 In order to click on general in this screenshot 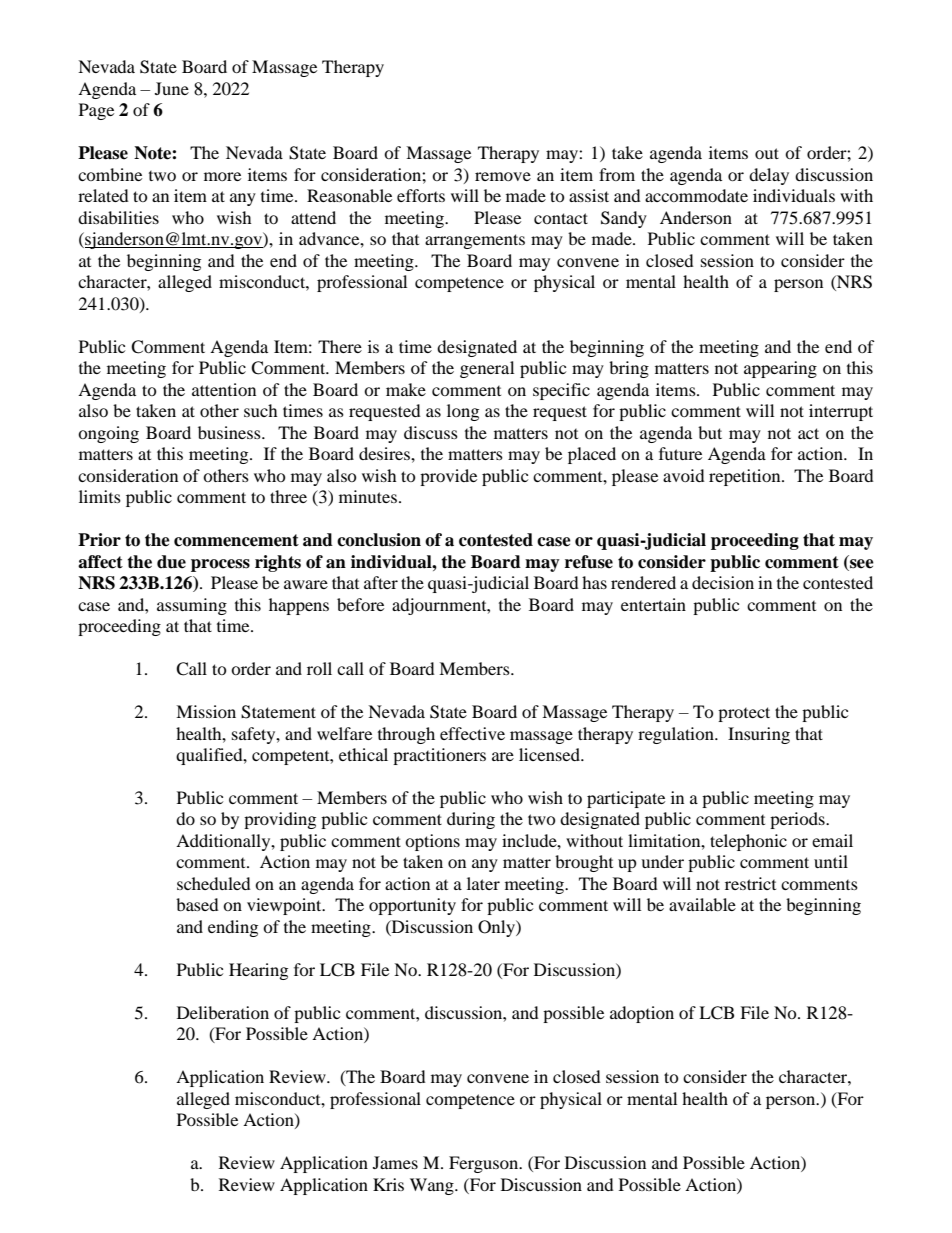, I will do `click(487, 369)`.
